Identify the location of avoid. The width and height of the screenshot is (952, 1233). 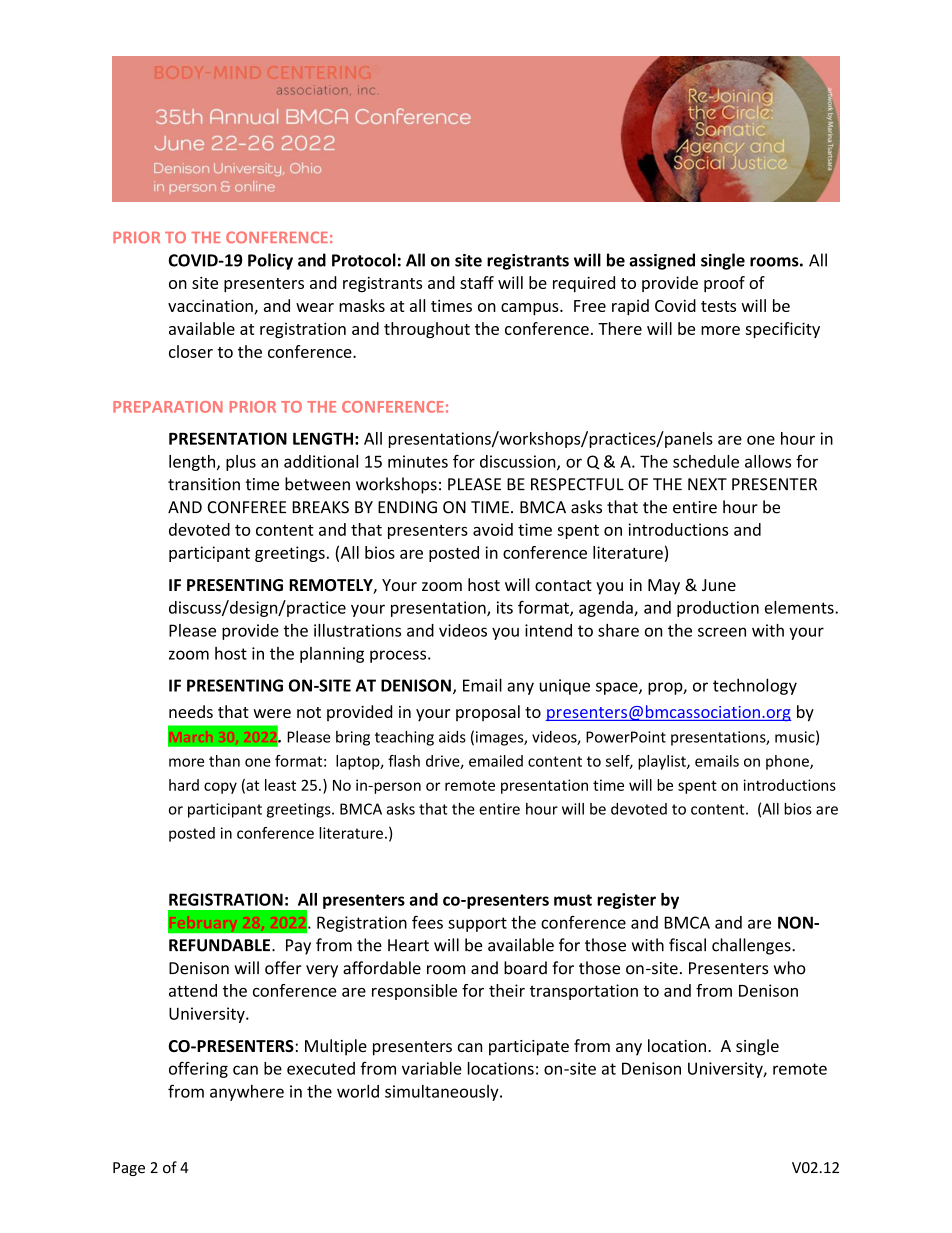
(493, 529).
